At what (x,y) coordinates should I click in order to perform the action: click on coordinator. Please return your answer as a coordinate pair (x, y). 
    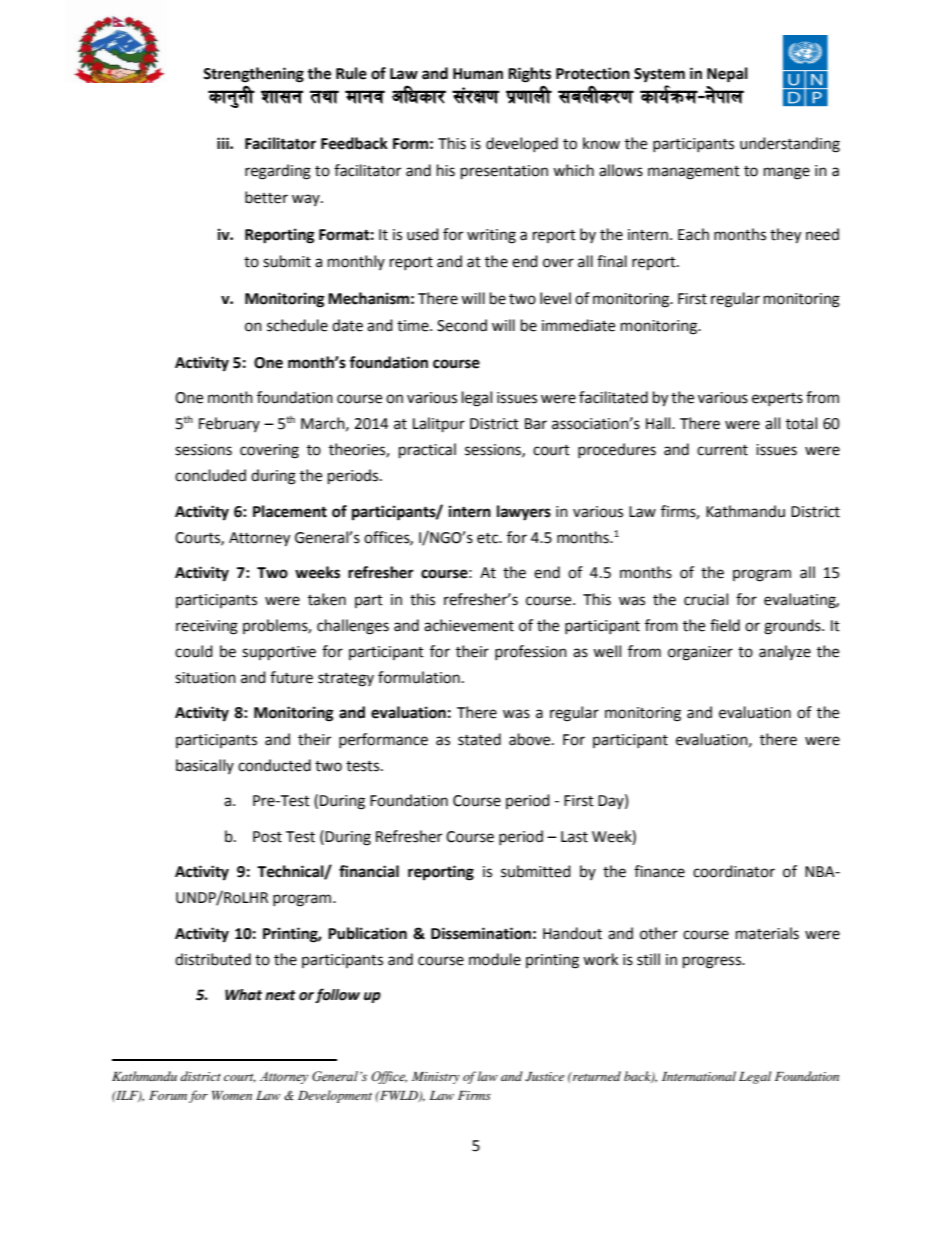
    Looking at the image, I should click on (734, 871).
